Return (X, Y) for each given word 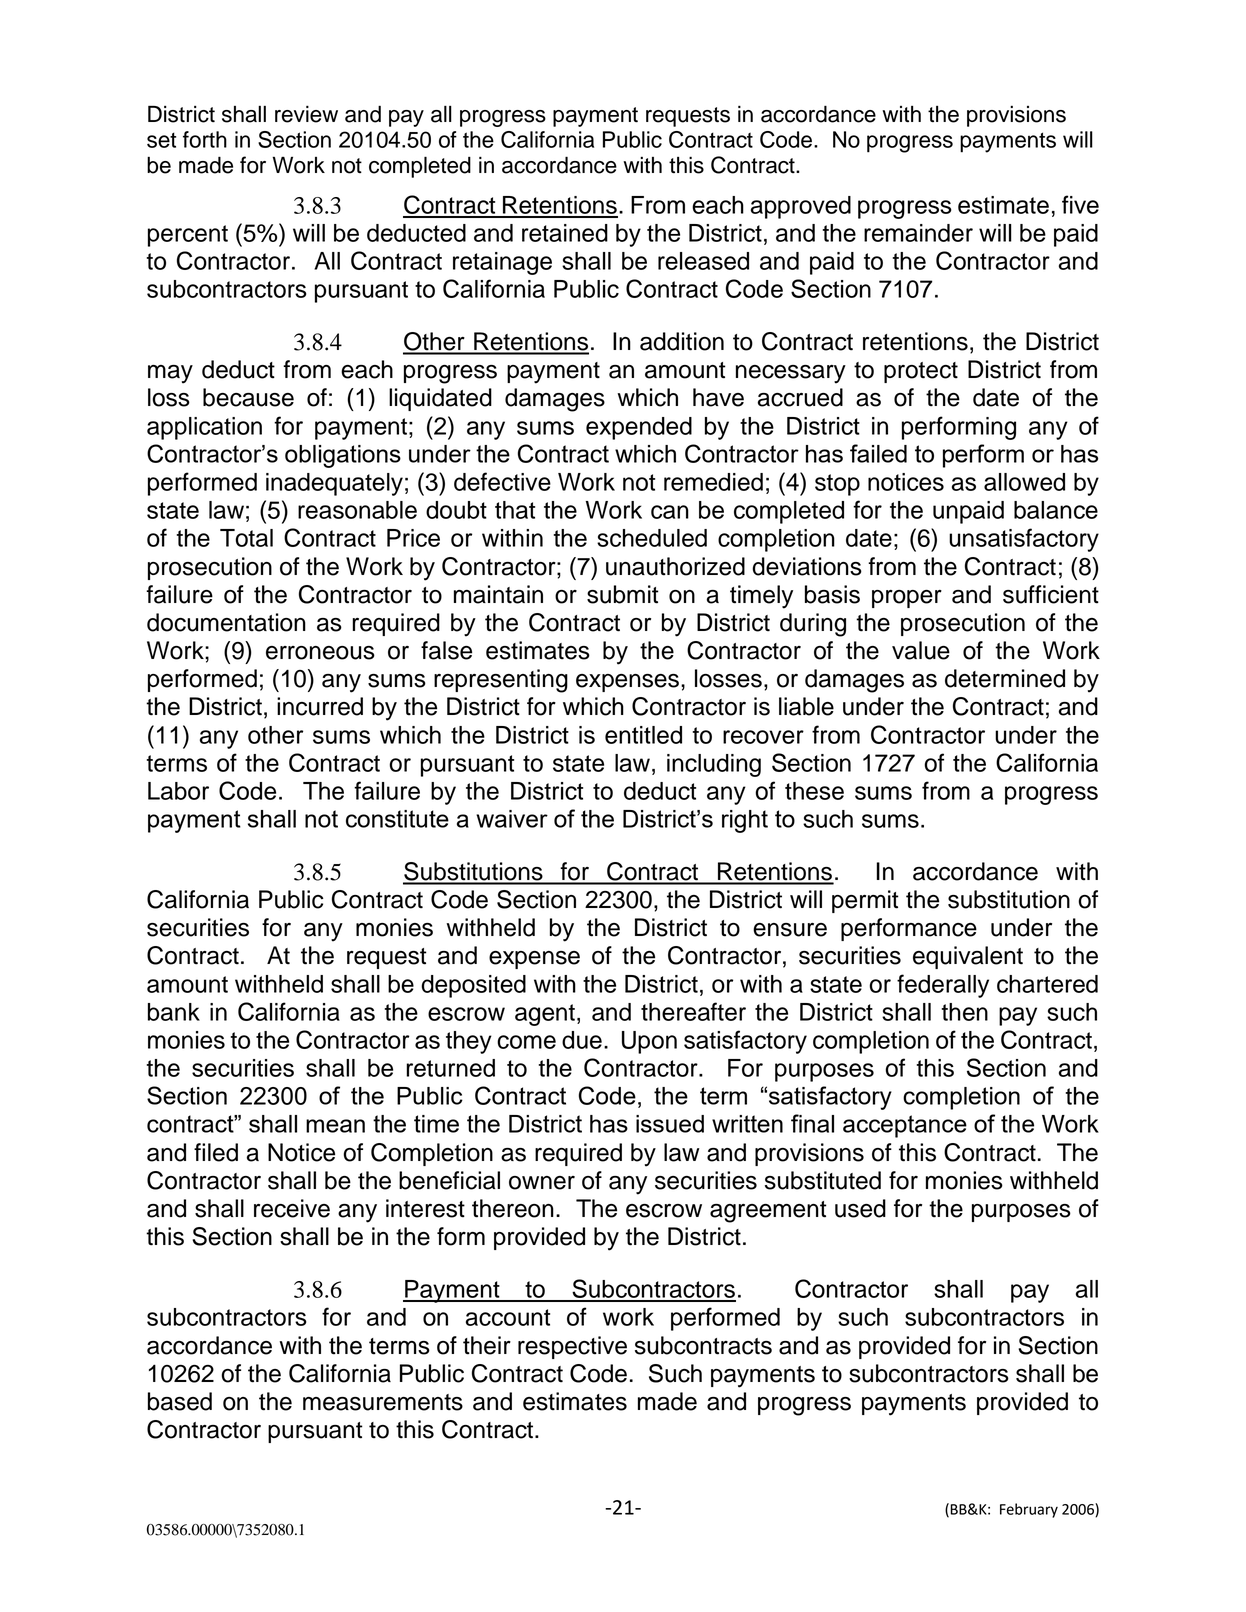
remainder (918, 233)
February (1029, 1510)
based (180, 1401)
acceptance (905, 1126)
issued (670, 1124)
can (670, 512)
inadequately (334, 484)
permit (865, 901)
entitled (643, 735)
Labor (178, 791)
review (306, 114)
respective (572, 1347)
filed (216, 1152)
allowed (1024, 482)
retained (565, 233)
